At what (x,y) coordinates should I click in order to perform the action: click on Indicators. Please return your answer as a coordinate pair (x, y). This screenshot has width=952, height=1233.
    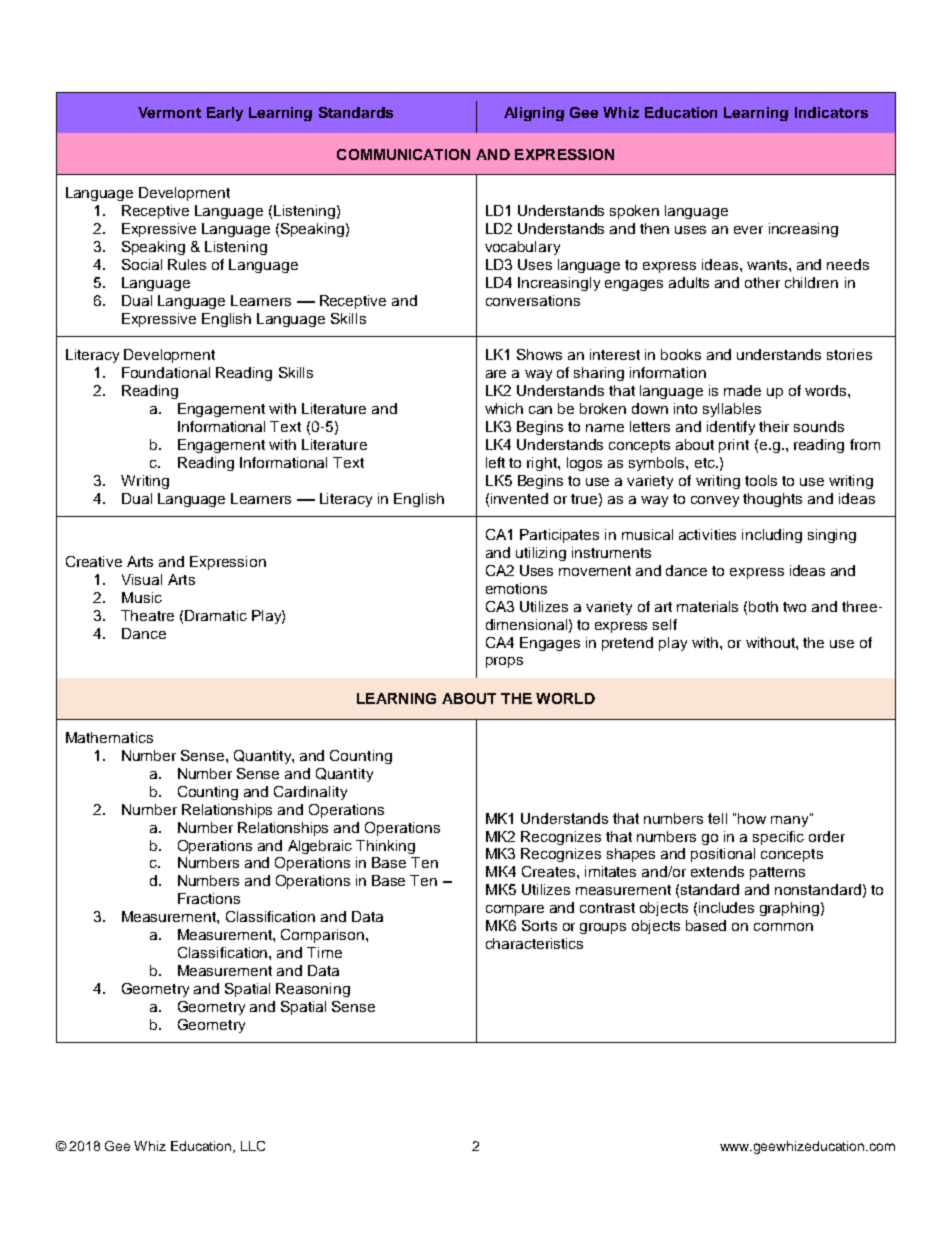
    Looking at the image, I should click on (831, 112).
